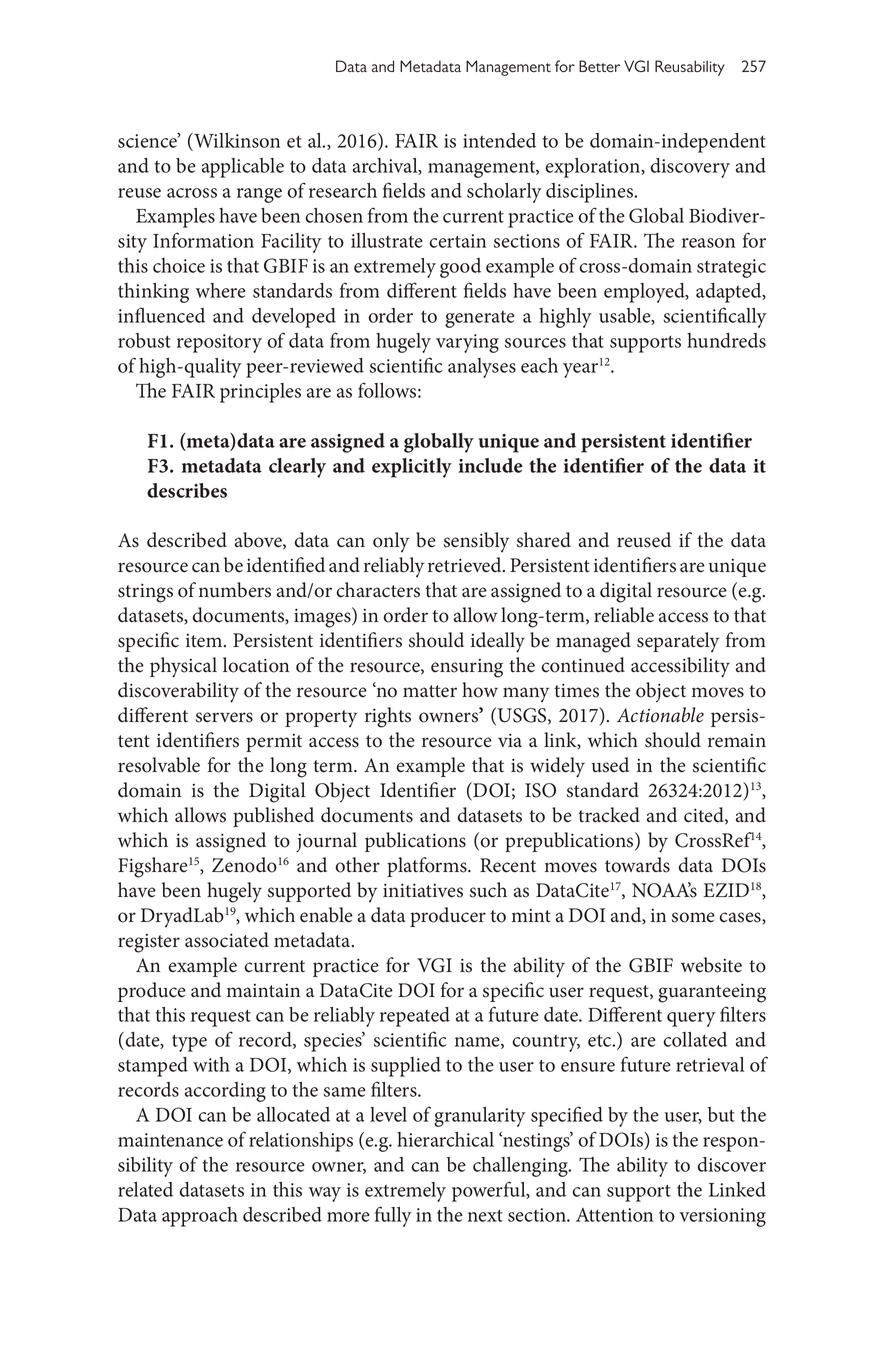 The height and width of the screenshot is (1351, 896). I want to click on versioning, so click(722, 1217).
